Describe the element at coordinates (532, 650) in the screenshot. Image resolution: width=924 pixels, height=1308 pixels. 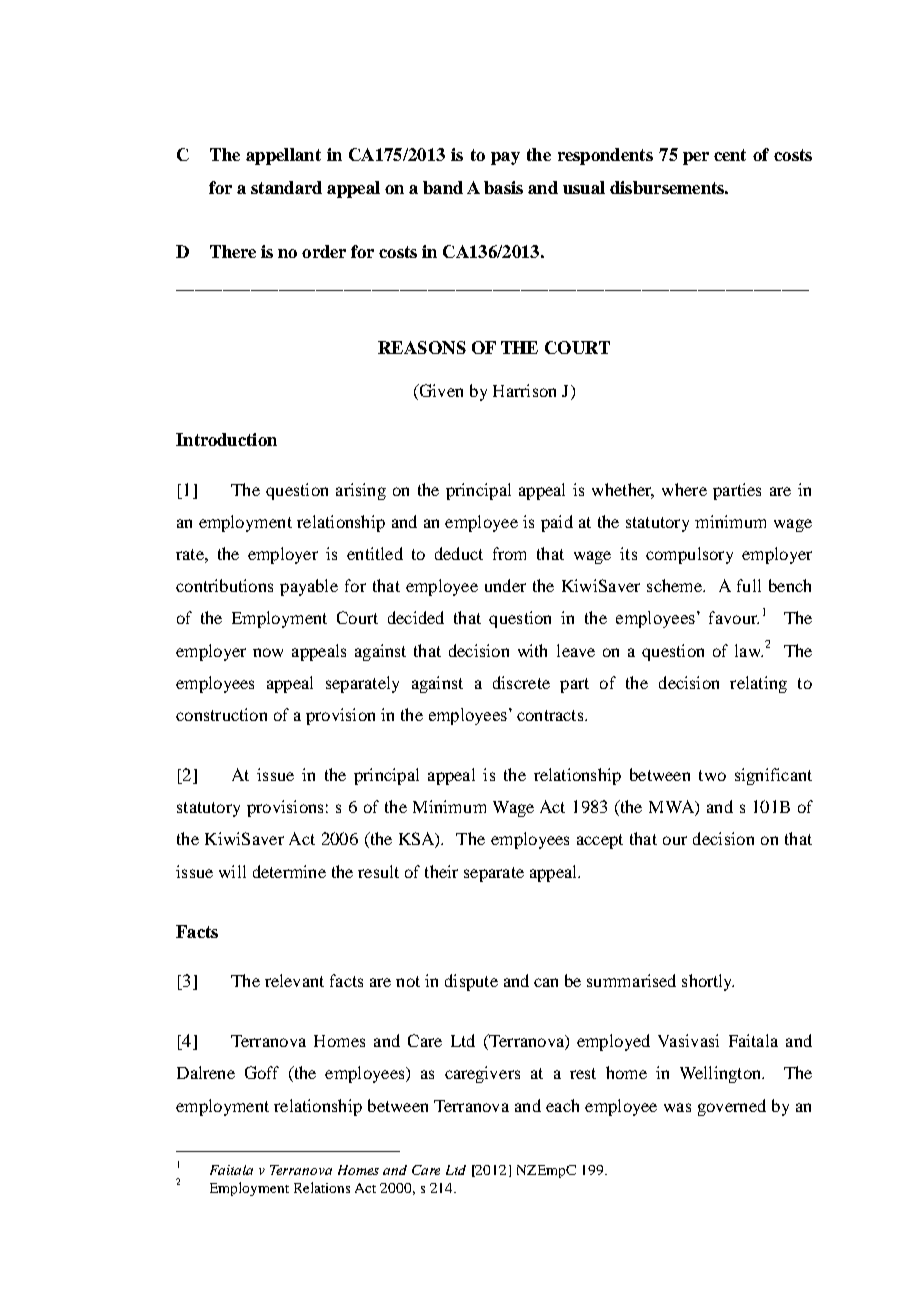
I see `with` at that location.
